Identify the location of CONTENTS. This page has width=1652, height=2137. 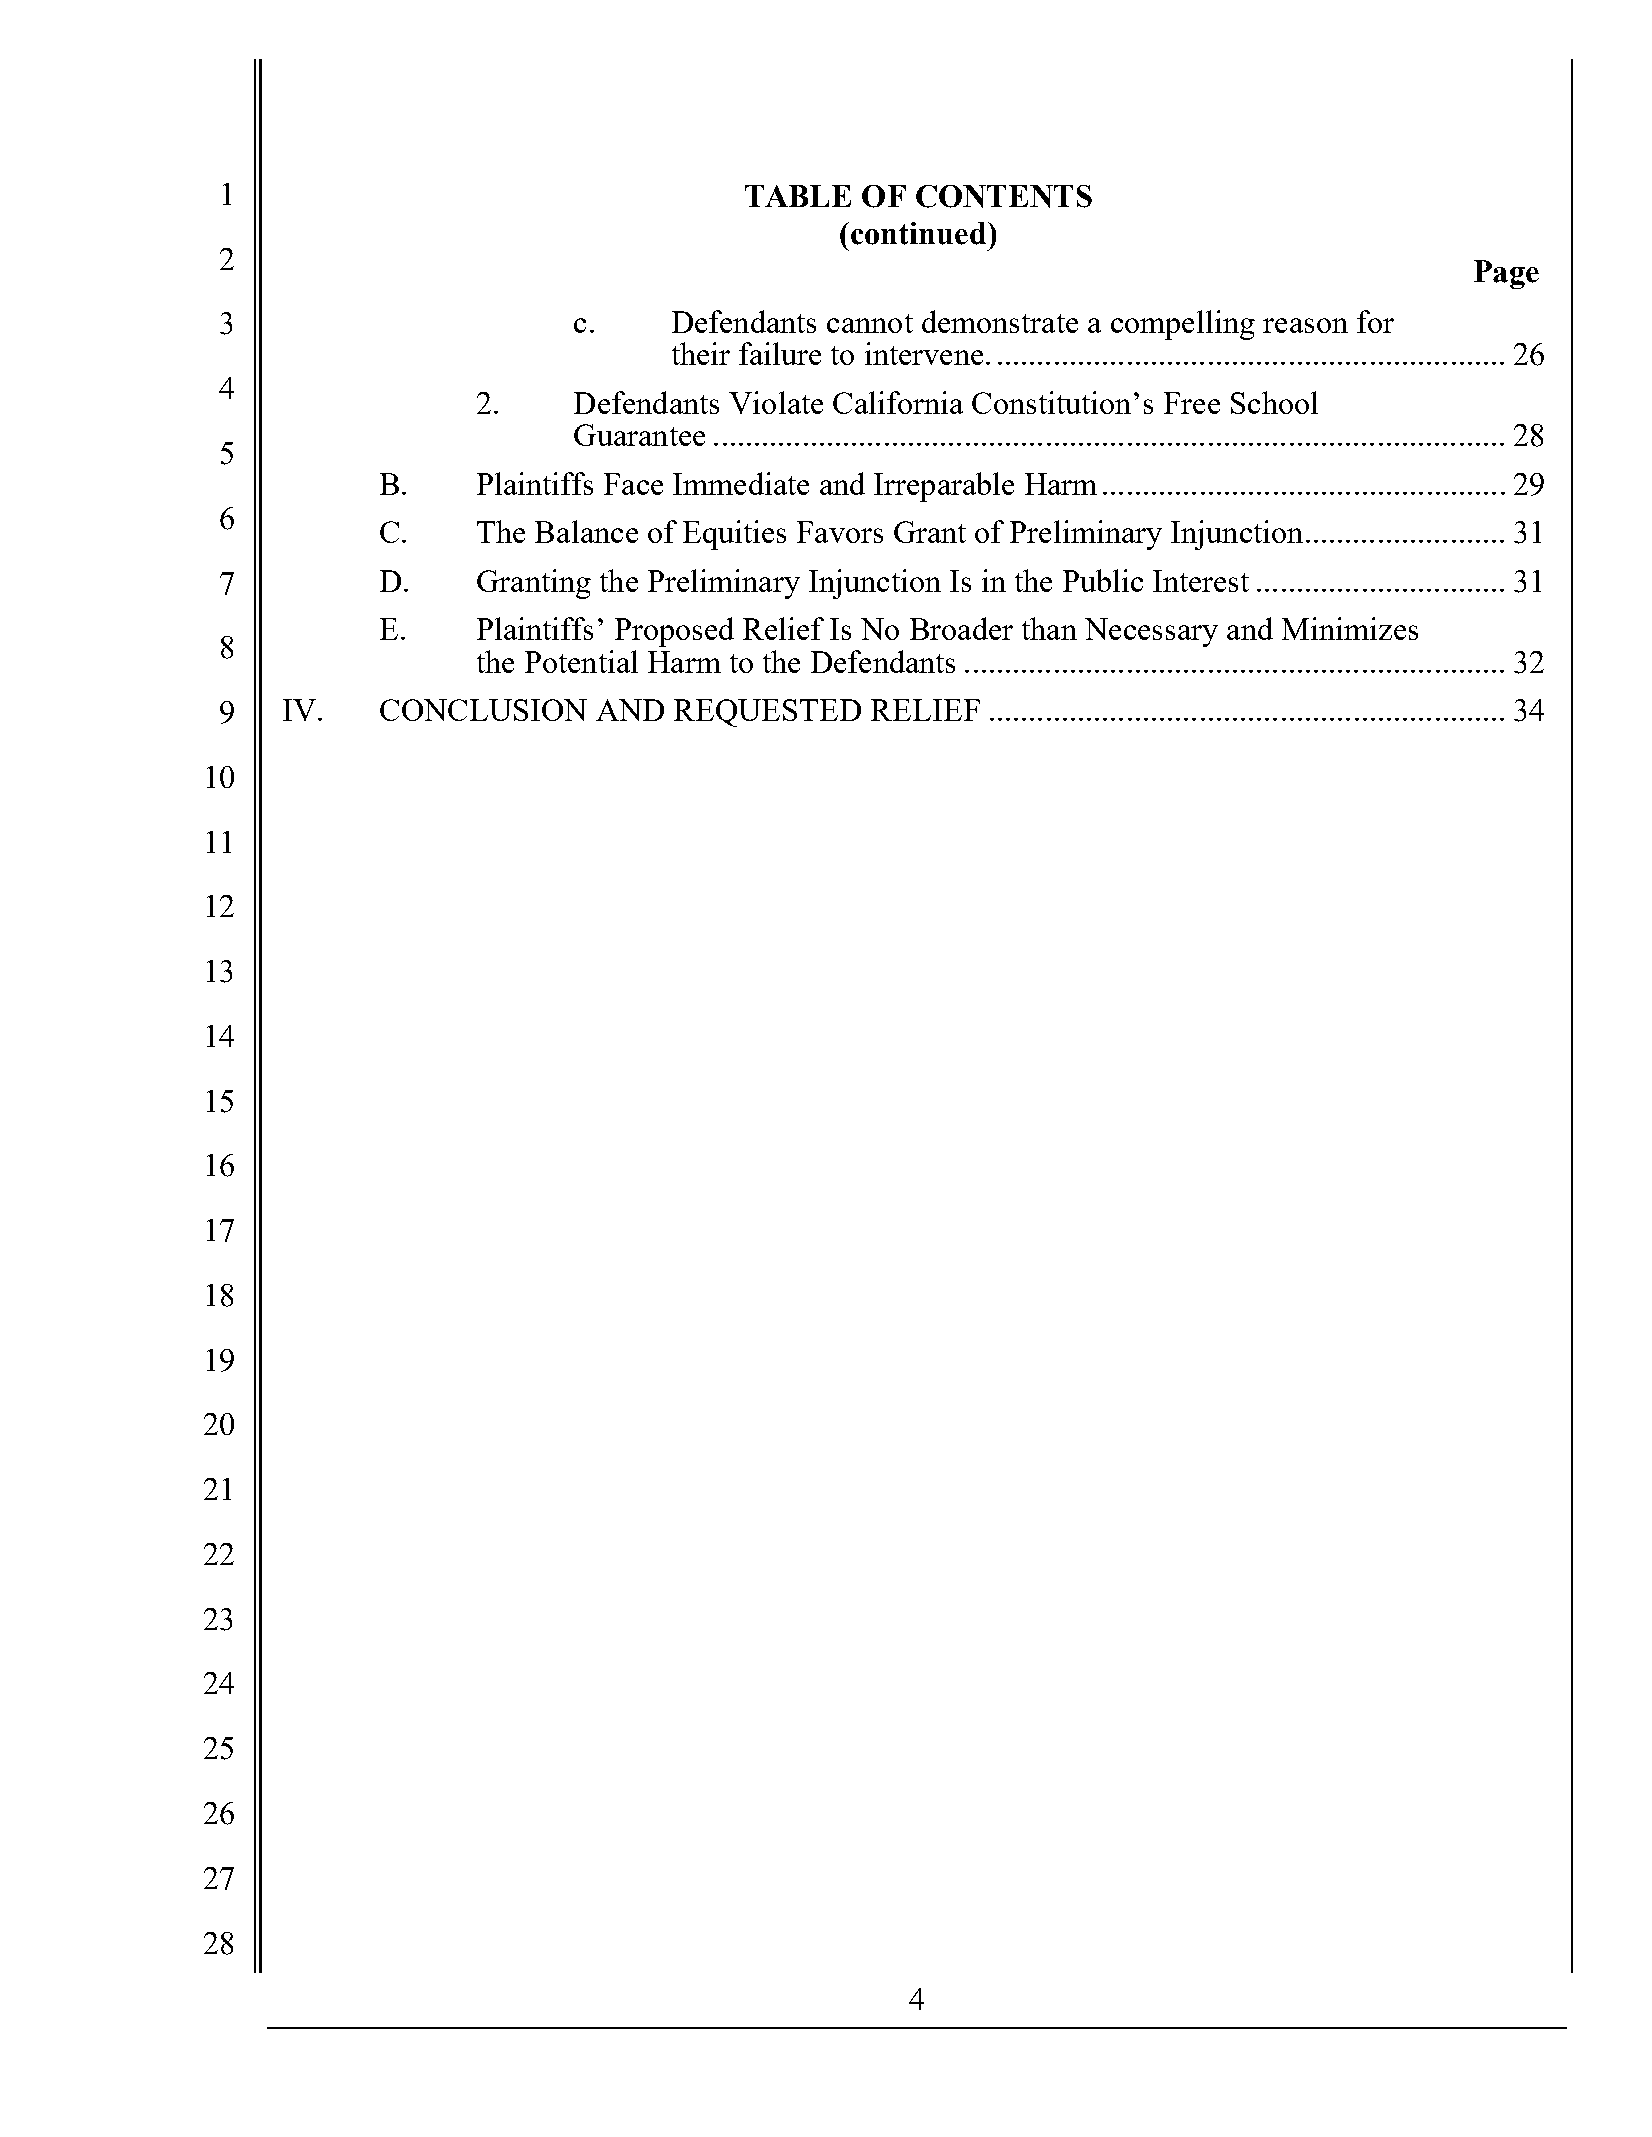
(1004, 196).
